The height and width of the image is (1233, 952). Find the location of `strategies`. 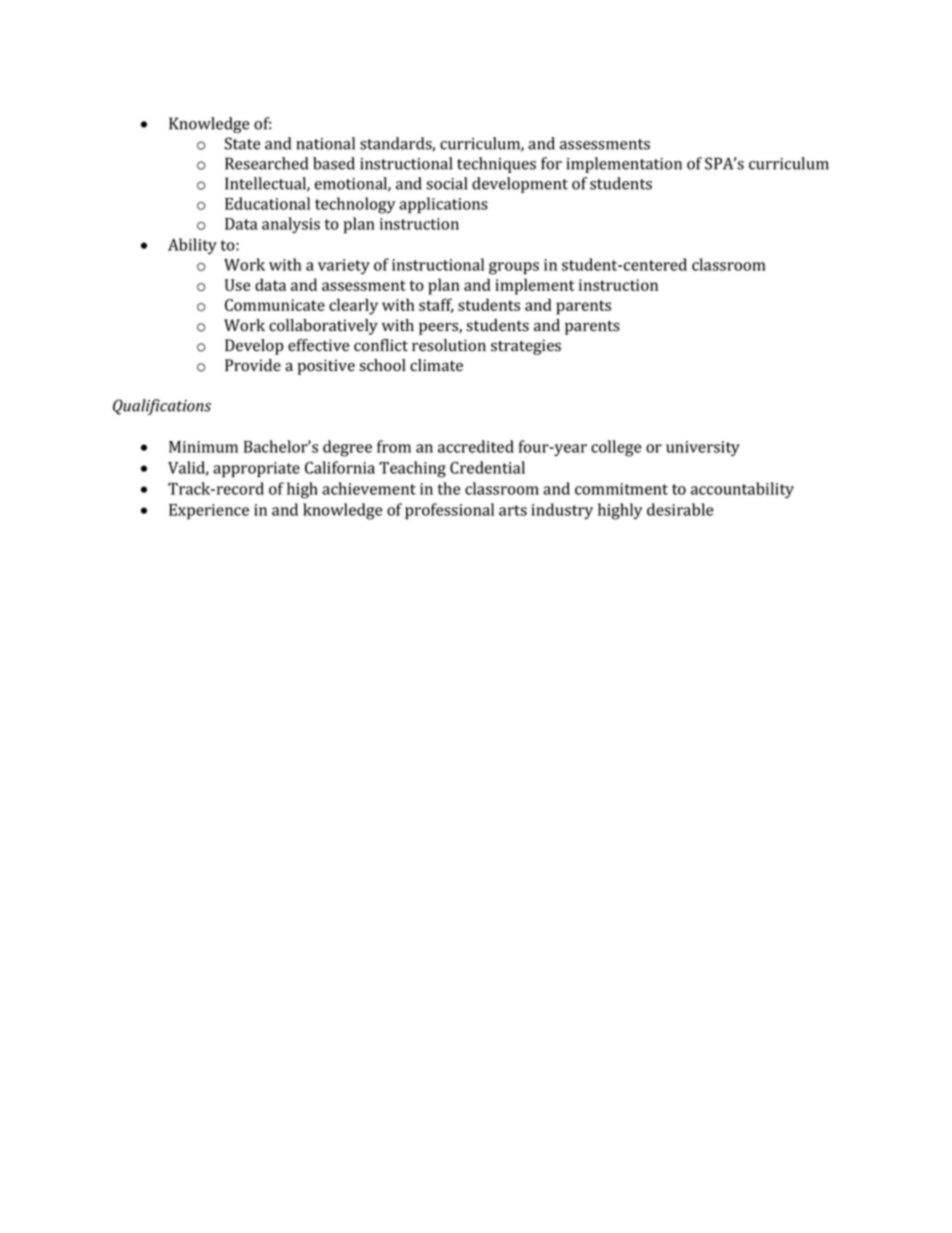

strategies is located at coordinates (526, 347).
